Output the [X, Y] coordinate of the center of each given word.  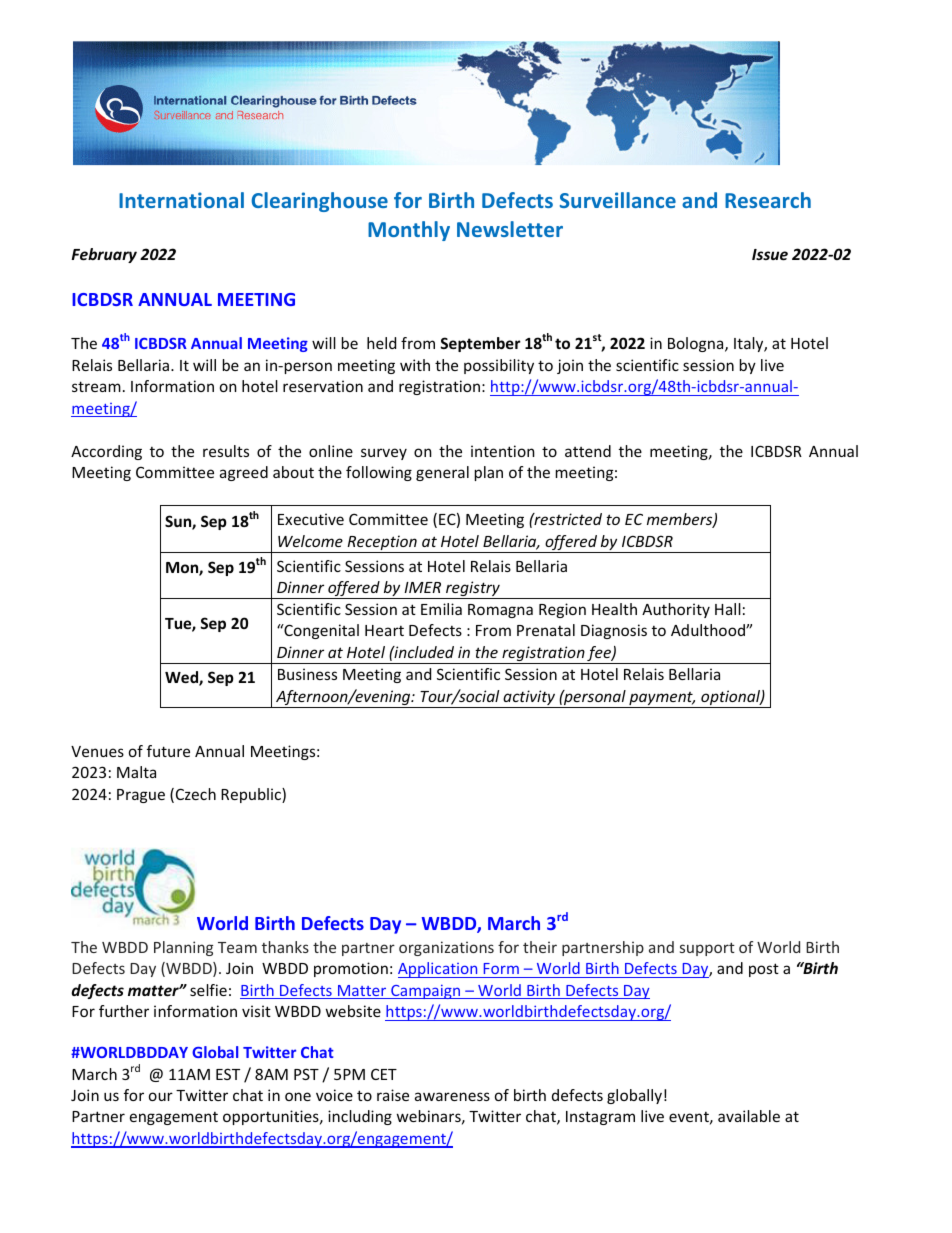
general [442, 473]
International [181, 200]
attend [588, 451]
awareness [452, 1096]
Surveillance [618, 200]
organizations [446, 948]
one [298, 1096]
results [226, 451]
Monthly [409, 231]
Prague [141, 796]
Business [307, 674]
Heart [384, 630]
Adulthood [709, 630]
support [707, 949]
